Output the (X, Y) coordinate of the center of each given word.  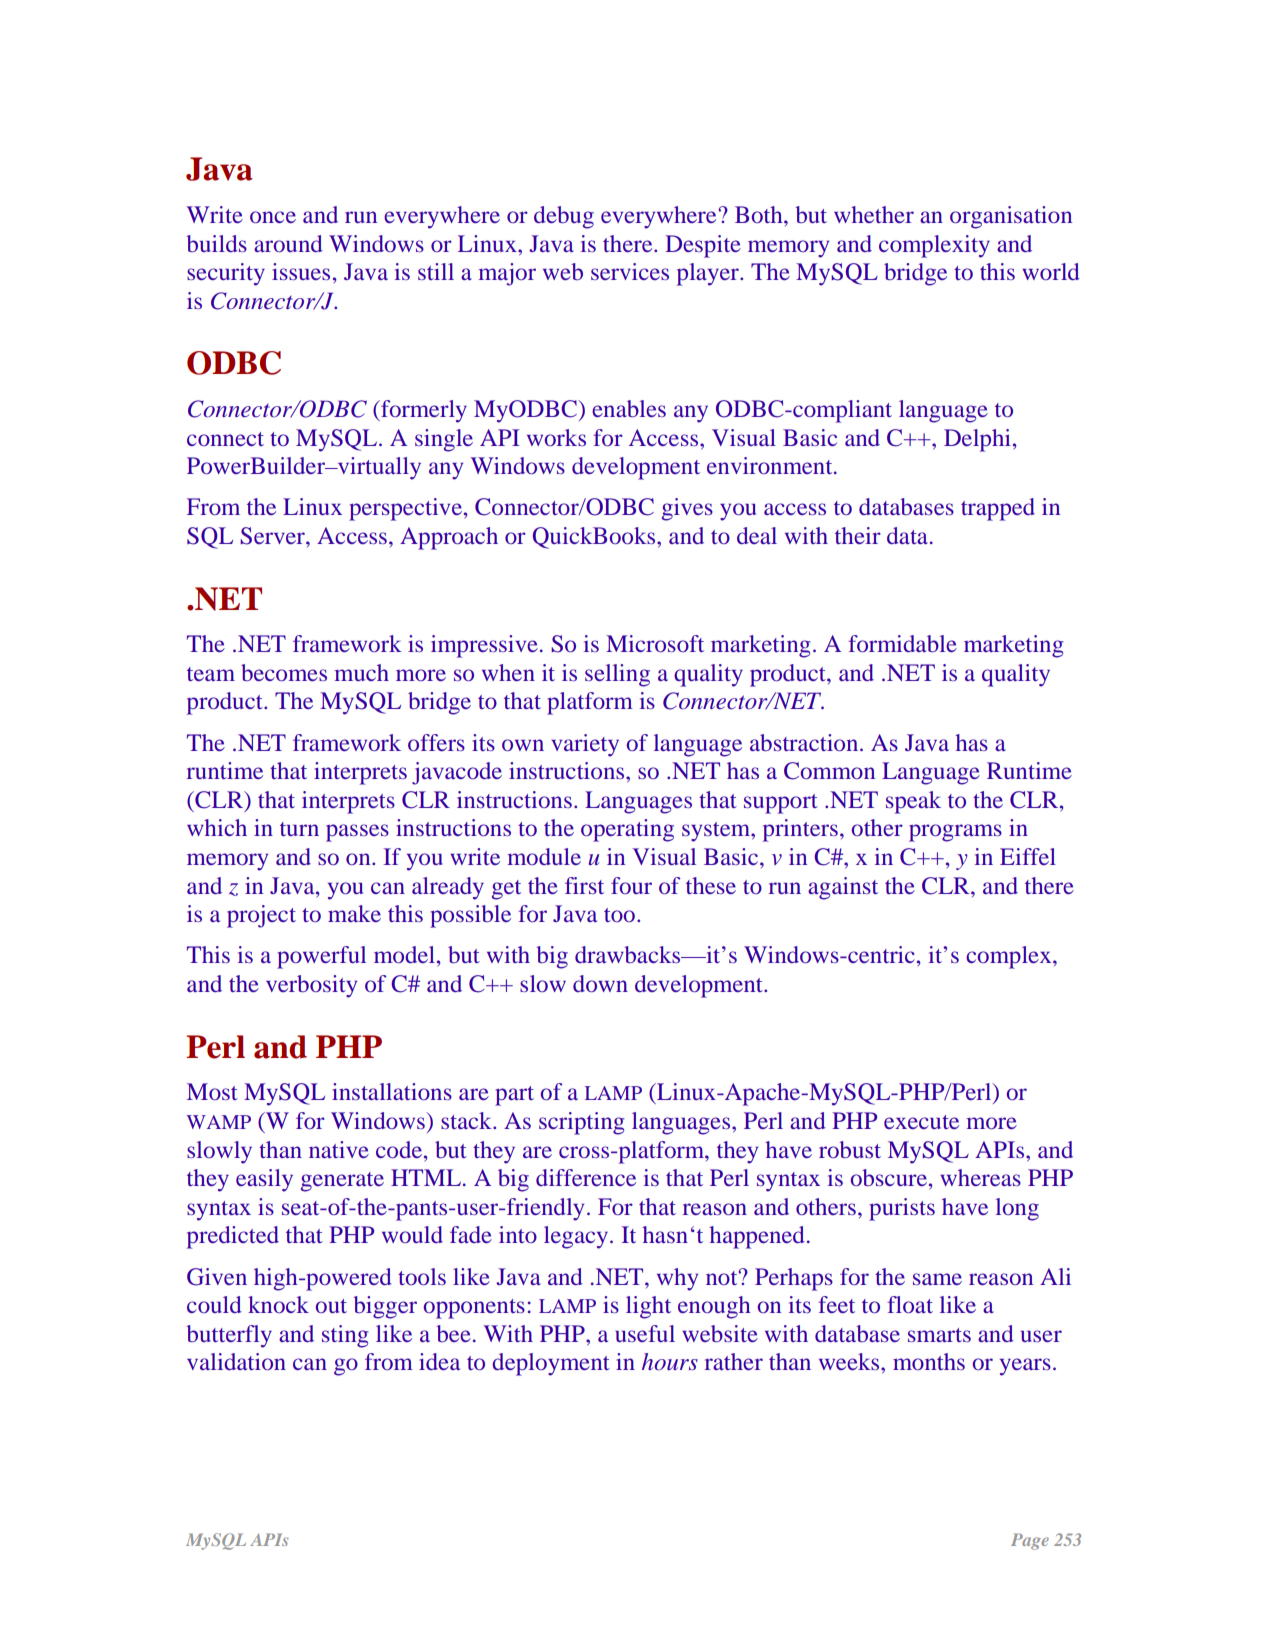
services (630, 271)
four (631, 885)
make (354, 913)
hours (670, 1362)
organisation (1011, 217)
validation (236, 1361)
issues (301, 271)
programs (955, 833)
